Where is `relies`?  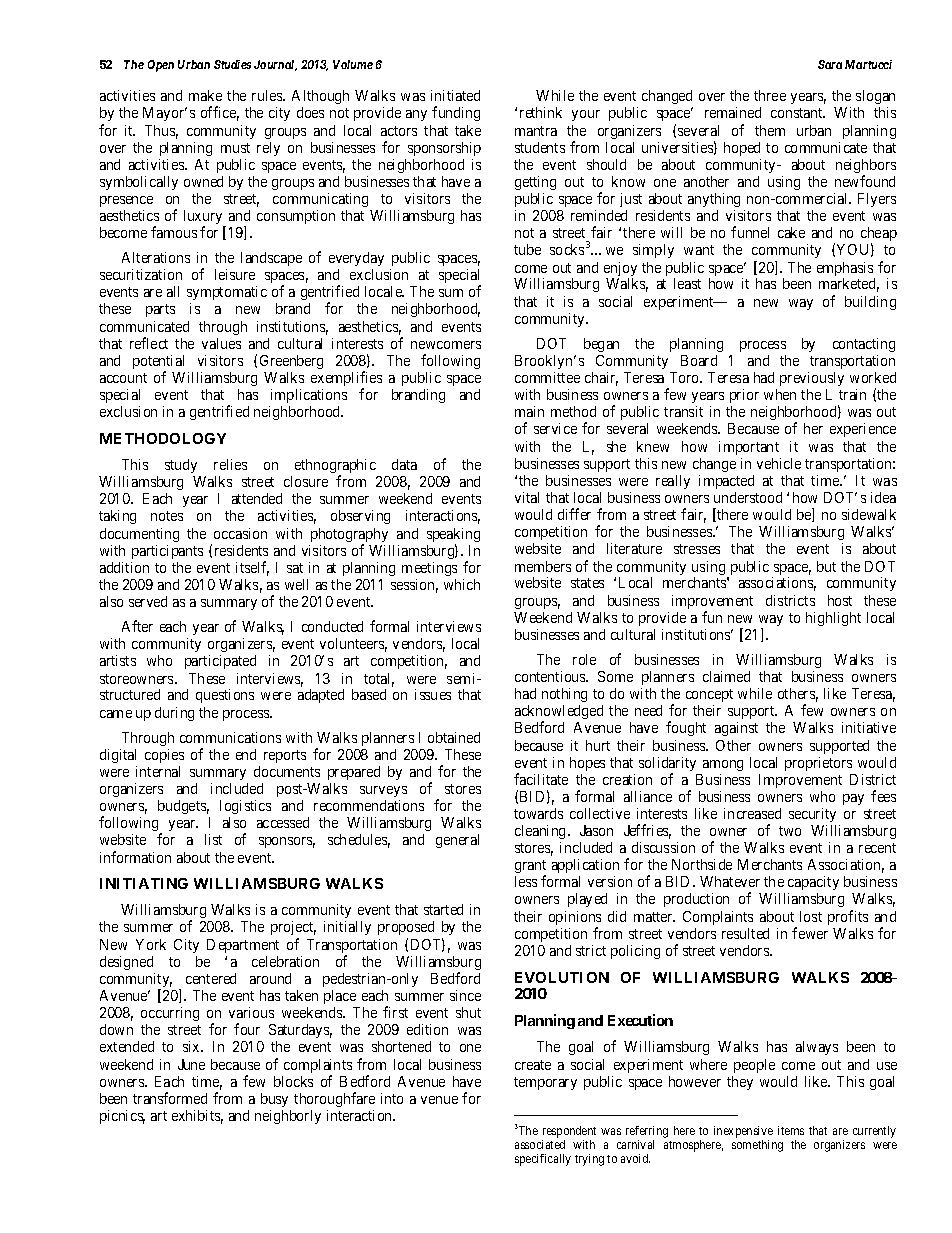 relies is located at coordinates (230, 464).
